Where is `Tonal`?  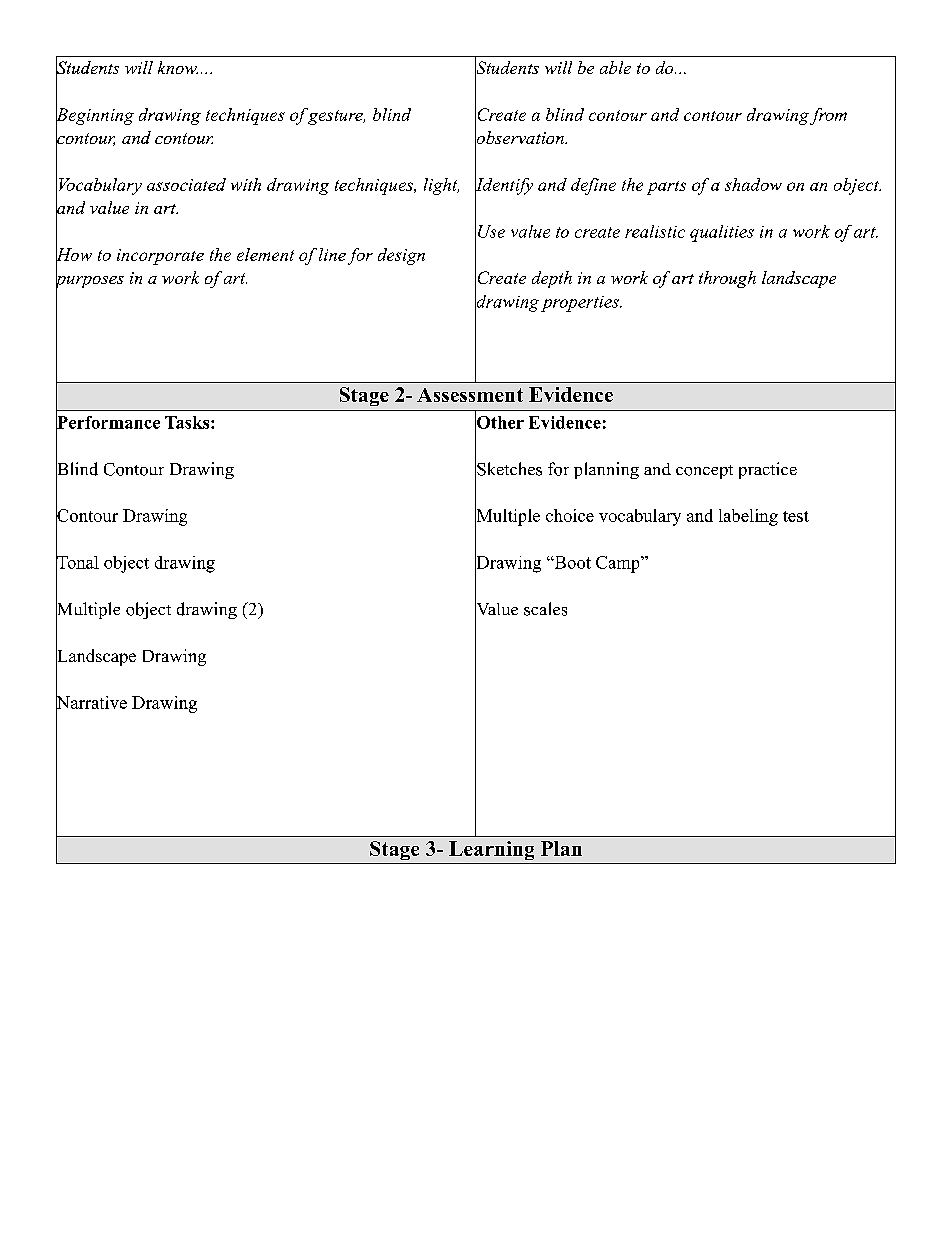
Tonal is located at coordinates (77, 562).
